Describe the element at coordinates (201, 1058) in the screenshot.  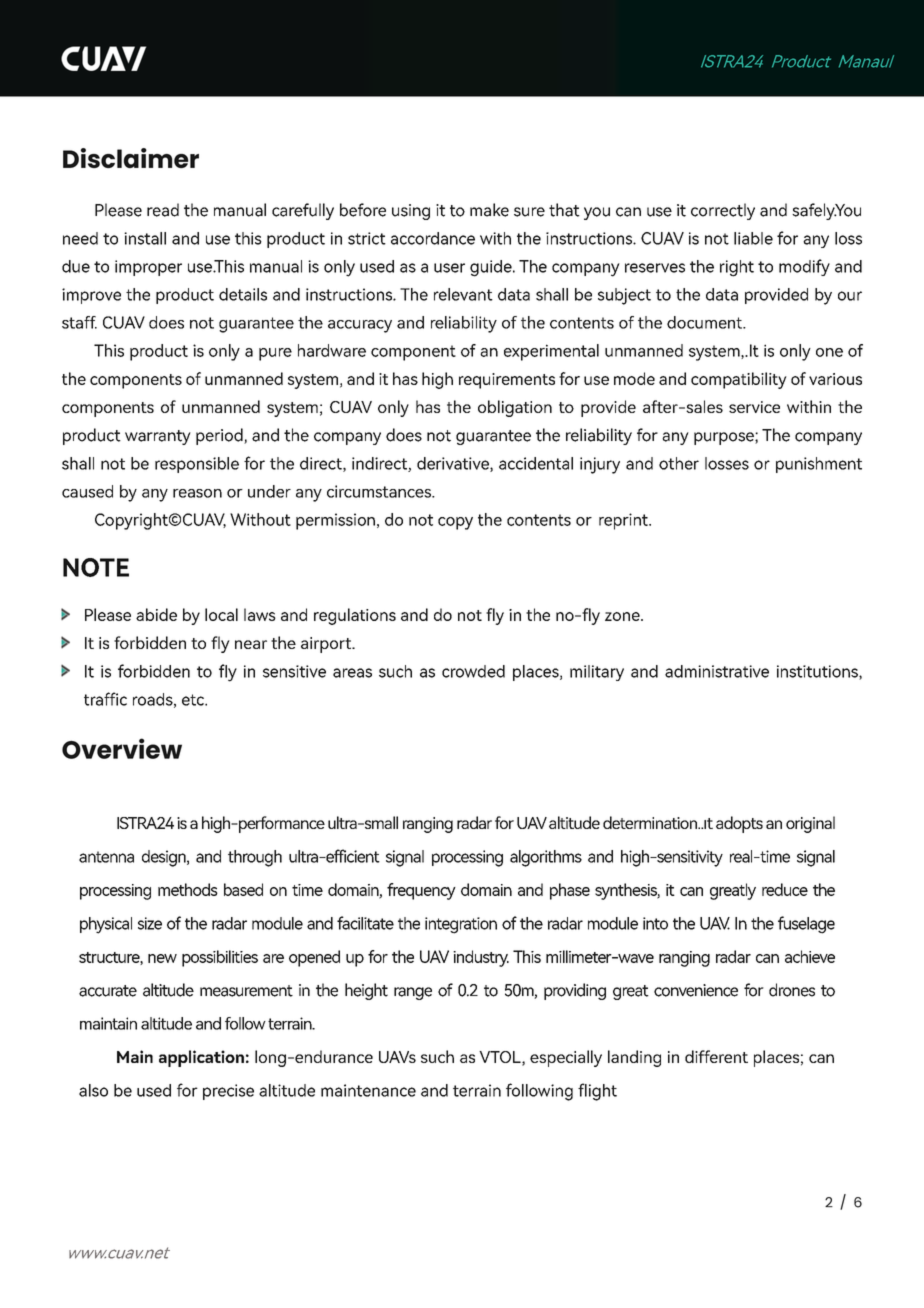
I see `application` at that location.
